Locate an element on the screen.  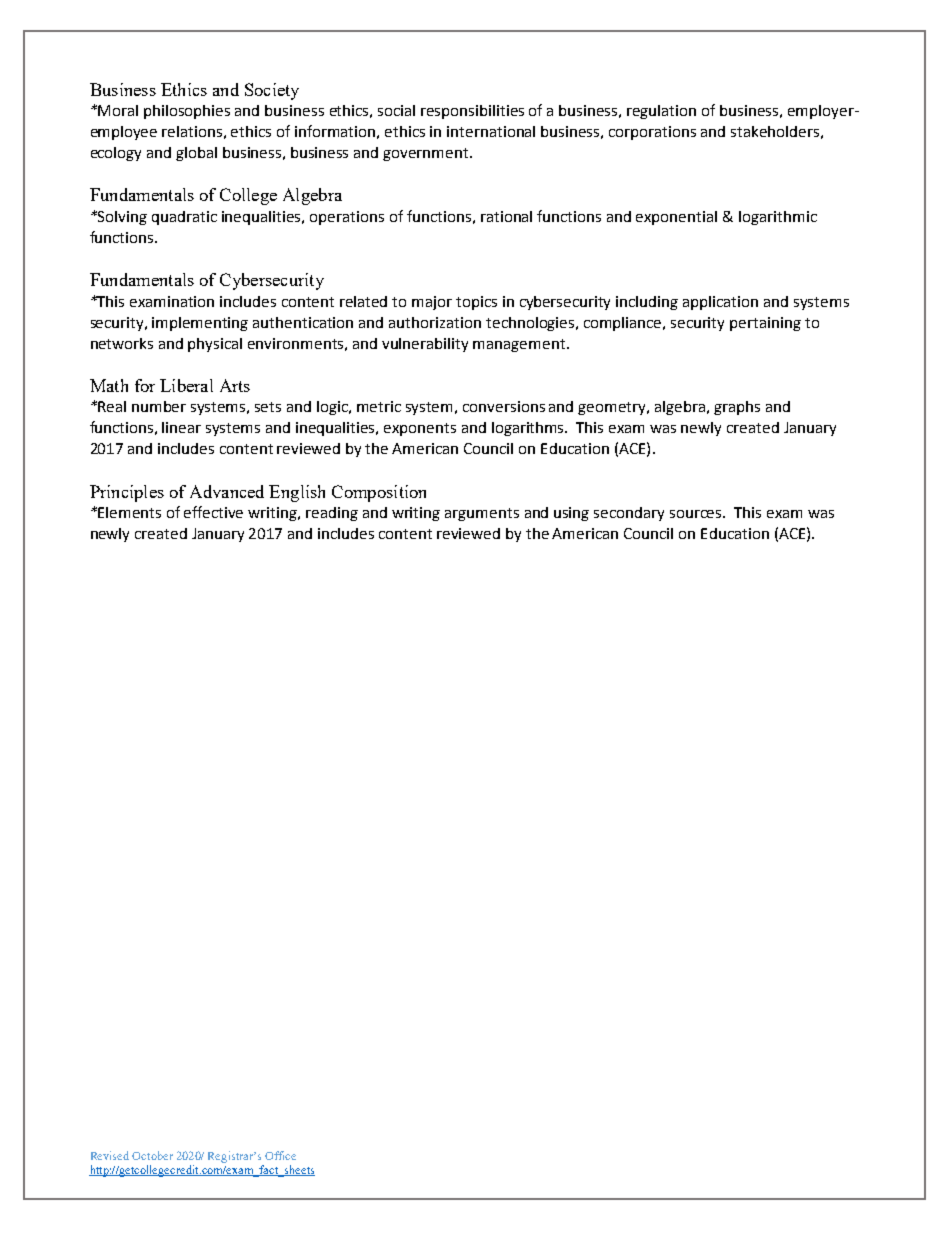
using is located at coordinates (571, 514).
